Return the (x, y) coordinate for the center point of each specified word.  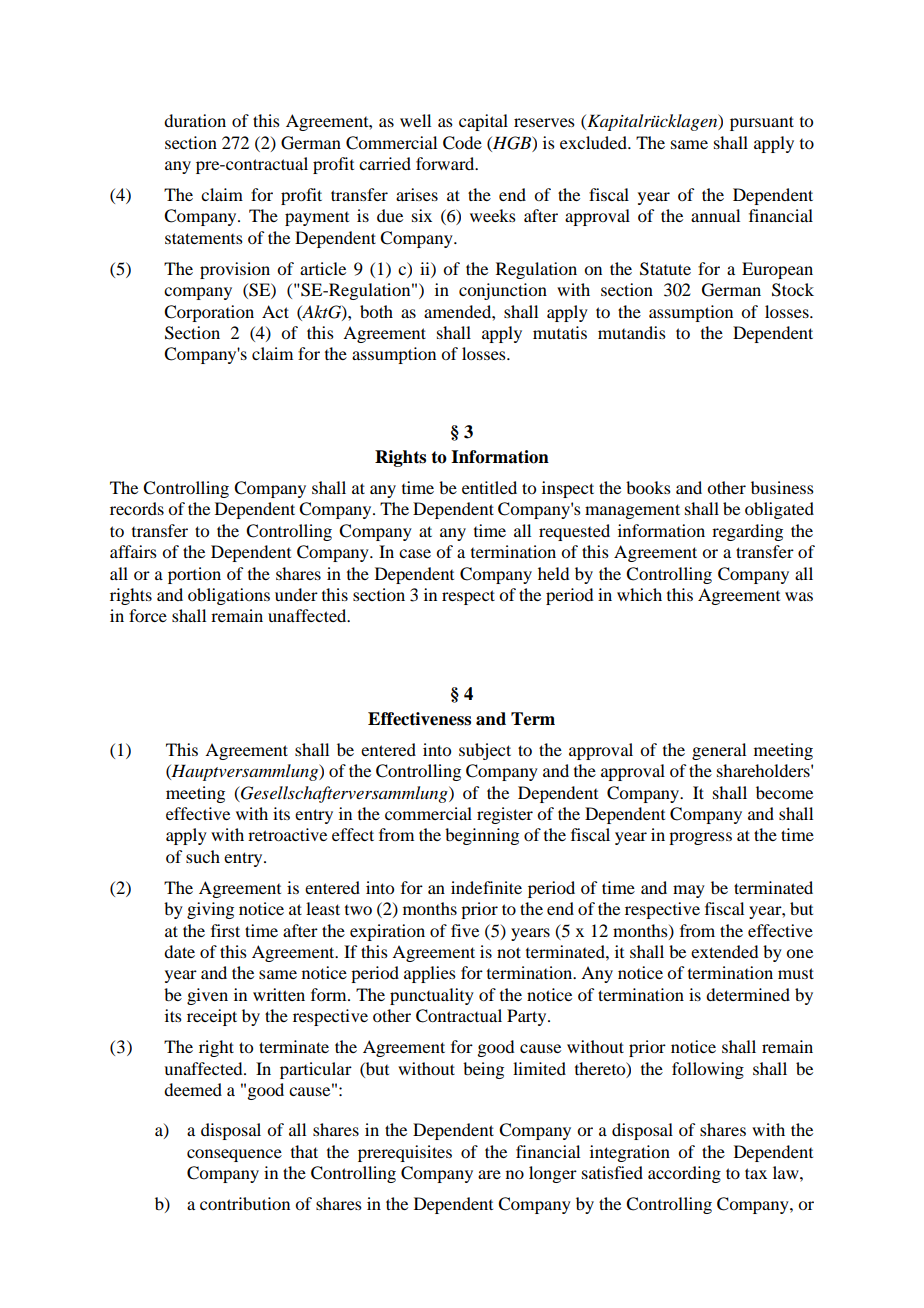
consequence (234, 1155)
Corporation (209, 313)
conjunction (503, 291)
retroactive (287, 834)
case (415, 553)
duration (195, 120)
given (207, 996)
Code (462, 143)
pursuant (762, 123)
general (719, 751)
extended (724, 951)
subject (485, 751)
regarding (747, 532)
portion (194, 575)
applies (430, 974)
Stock (793, 290)
